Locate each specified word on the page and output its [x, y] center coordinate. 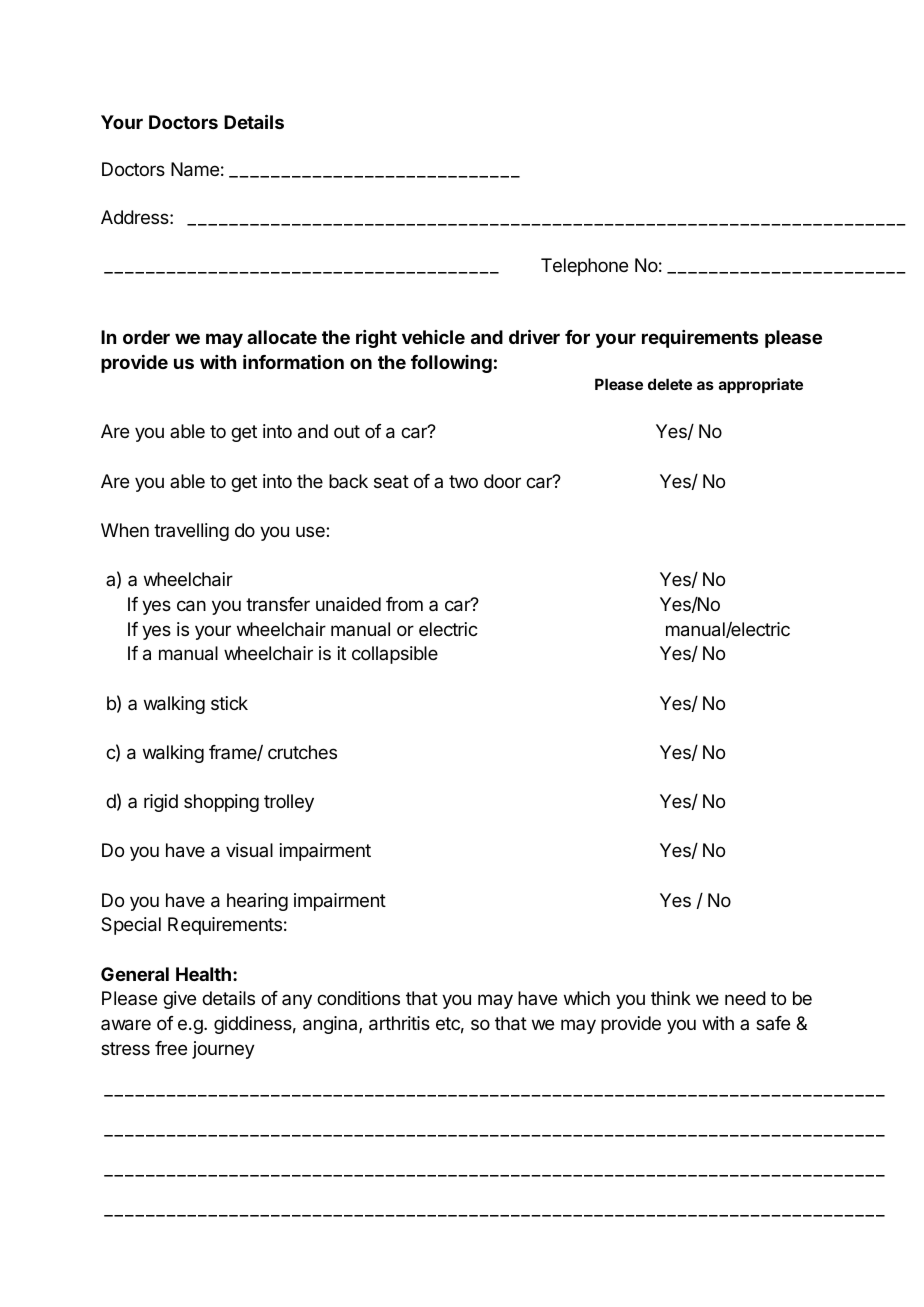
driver [534, 336]
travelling [191, 532]
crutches [302, 752]
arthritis [399, 1023]
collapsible [395, 655]
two [463, 481]
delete [670, 384]
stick [229, 703]
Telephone [584, 267]
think [671, 998]
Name [195, 169]
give [179, 1000]
